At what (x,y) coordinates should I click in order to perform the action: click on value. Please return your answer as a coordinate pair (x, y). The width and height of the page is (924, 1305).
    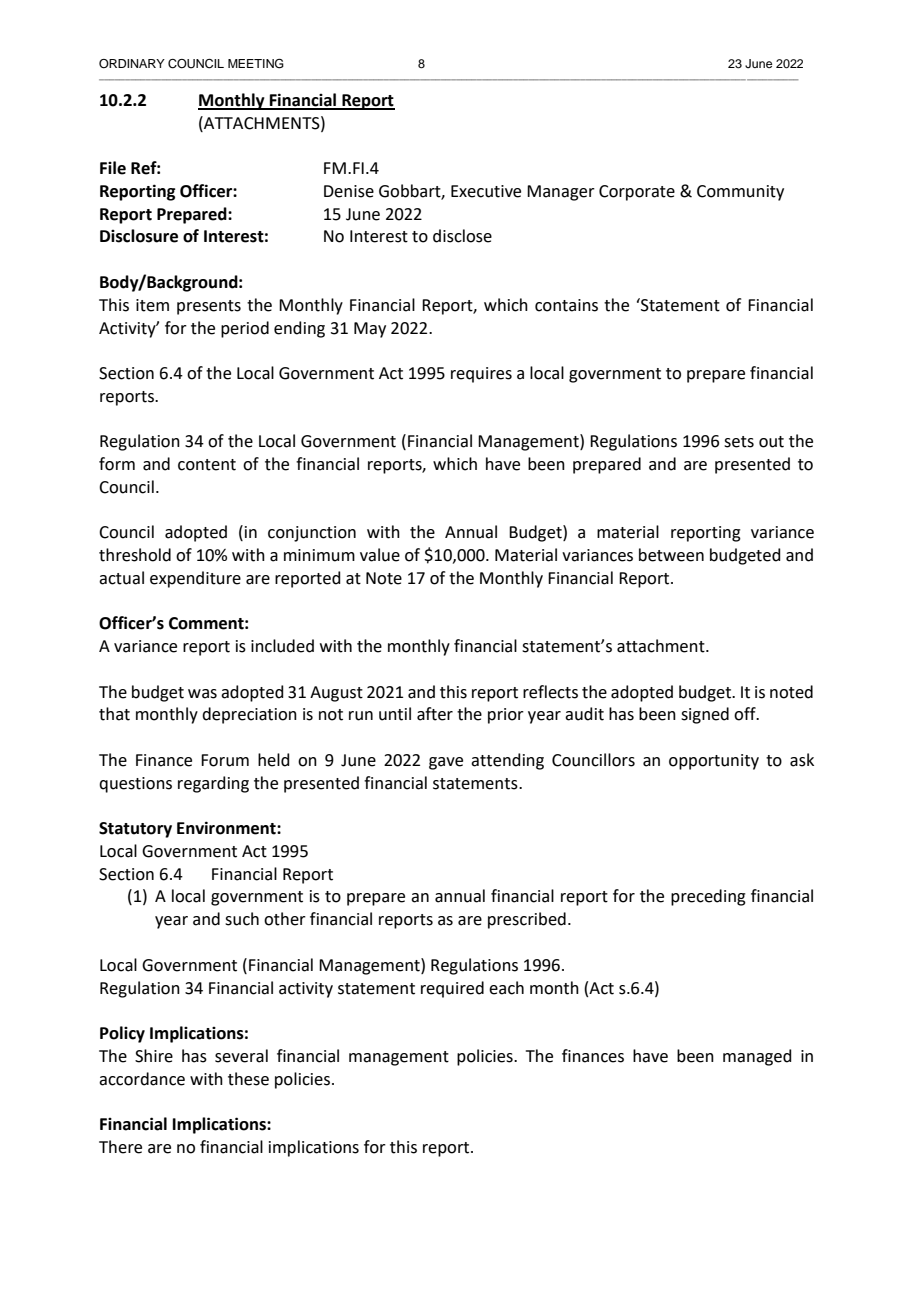
    Looking at the image, I should click on (380, 555).
